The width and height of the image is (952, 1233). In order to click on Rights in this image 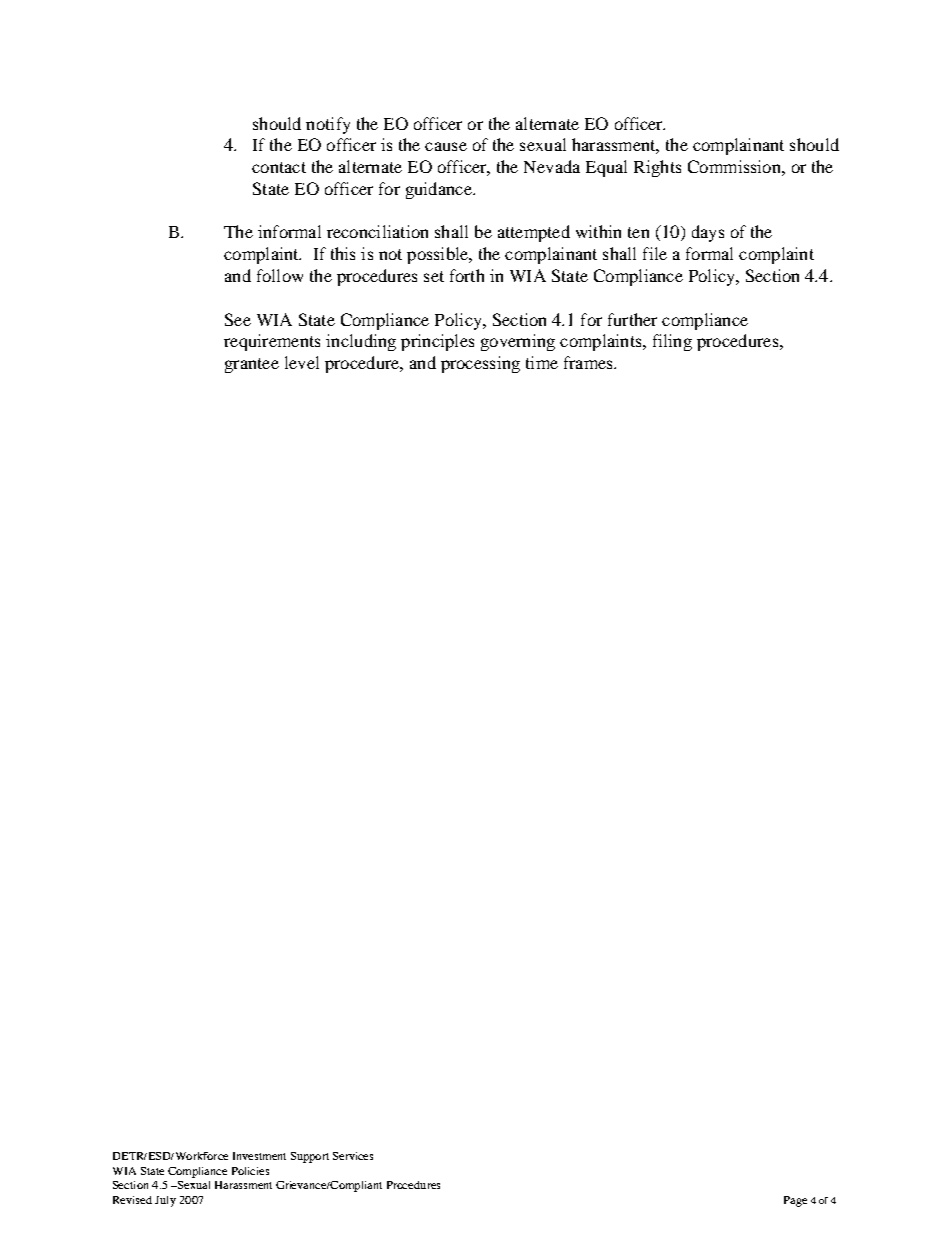, I will do `click(657, 168)`.
